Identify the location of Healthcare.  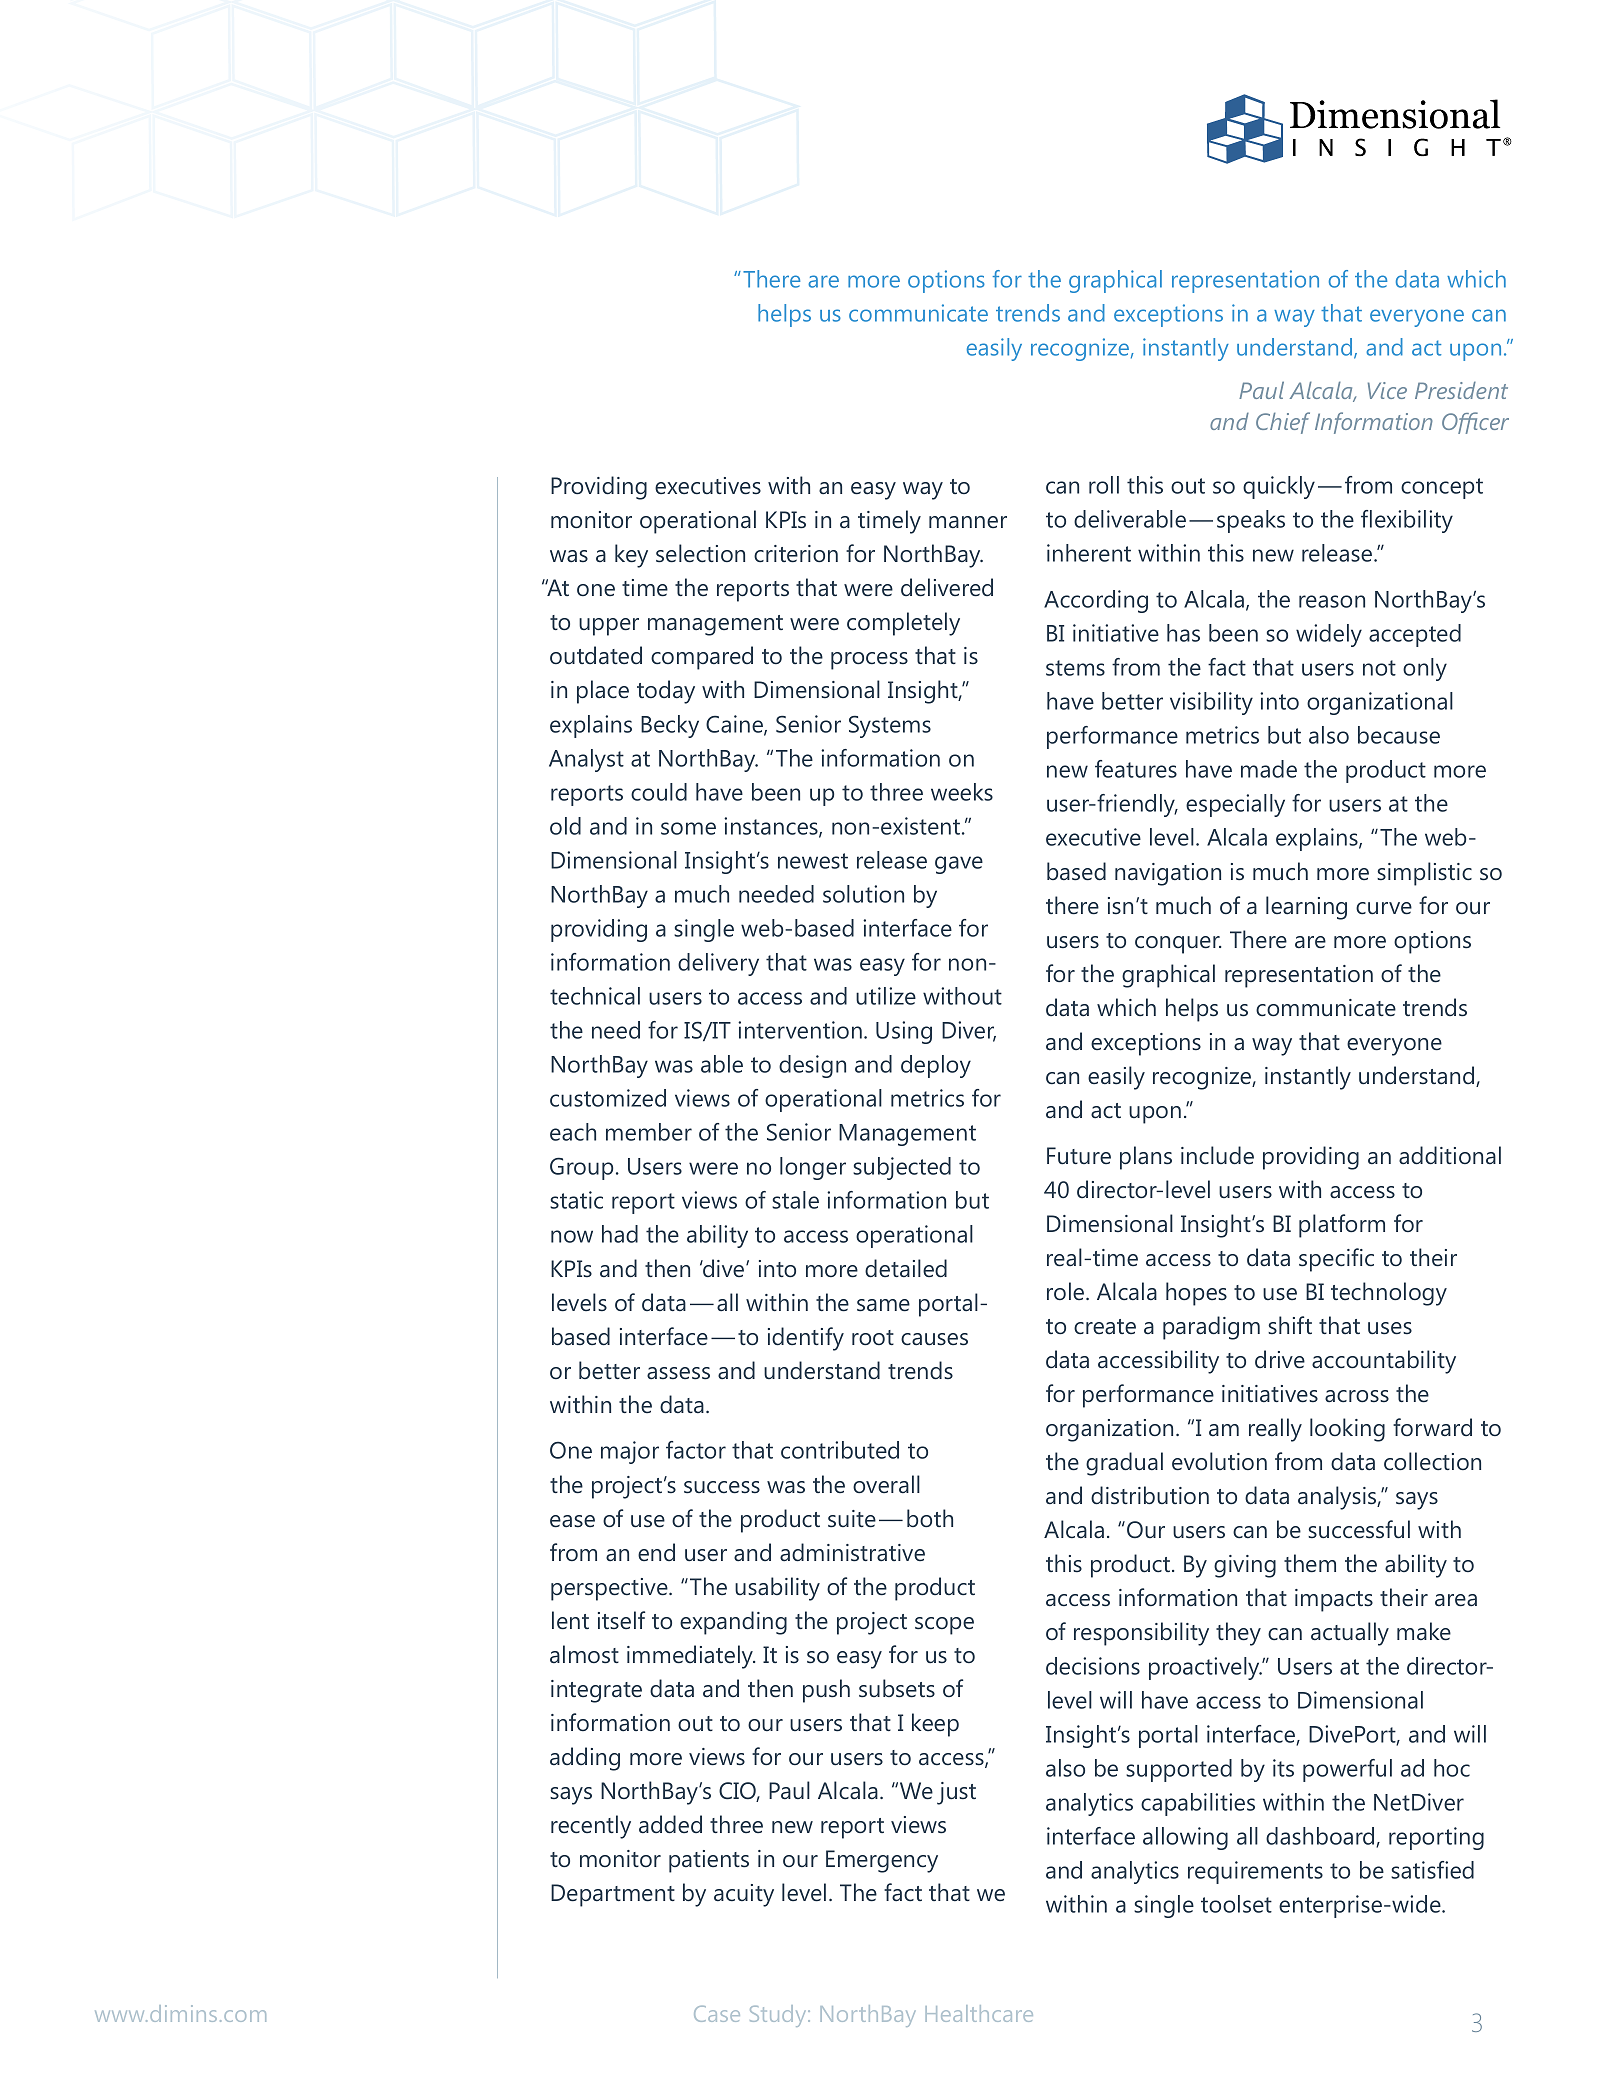
(979, 2013).
